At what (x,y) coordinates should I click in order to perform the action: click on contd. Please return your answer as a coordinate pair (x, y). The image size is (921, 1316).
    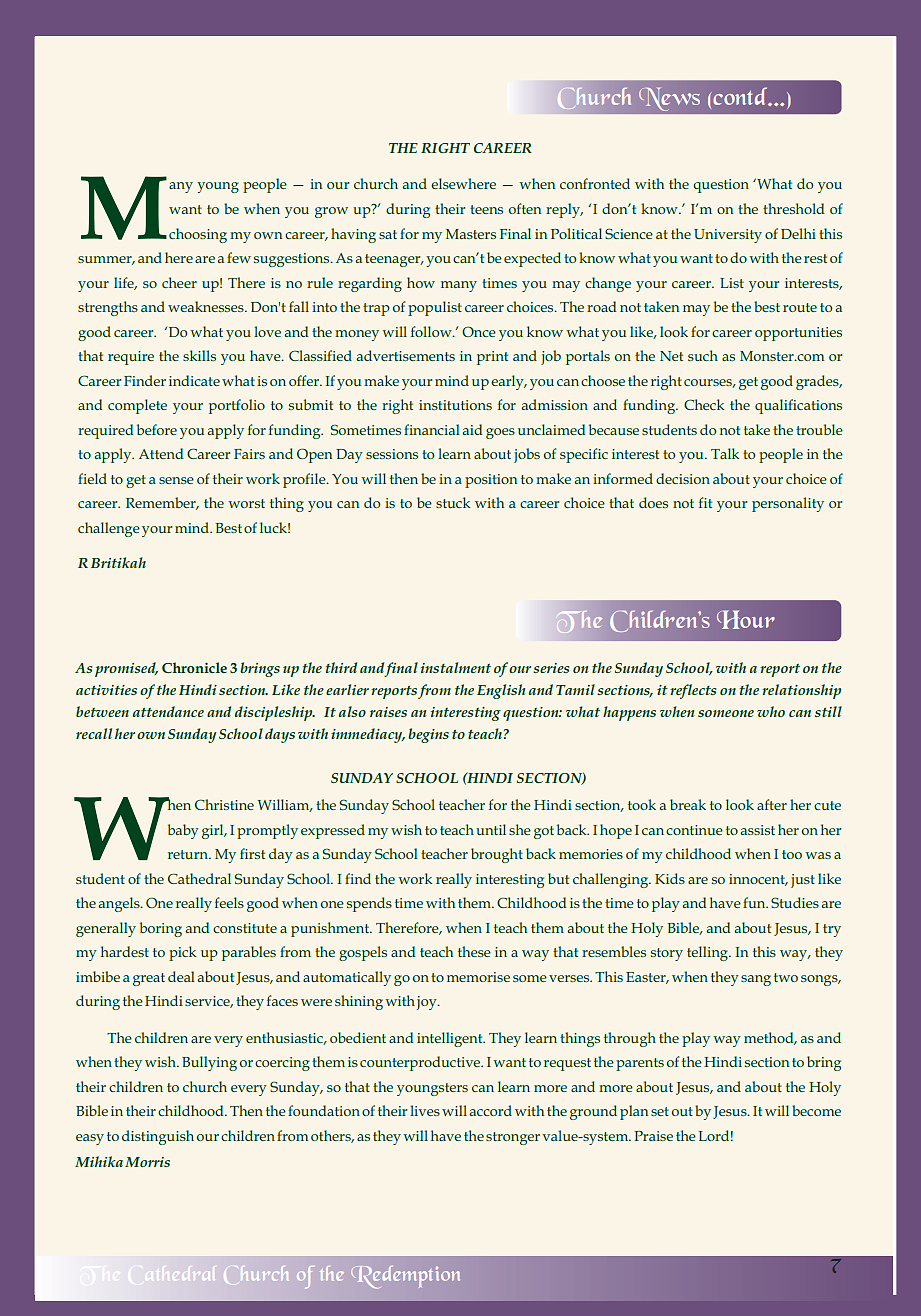
    Looking at the image, I should click on (740, 96).
